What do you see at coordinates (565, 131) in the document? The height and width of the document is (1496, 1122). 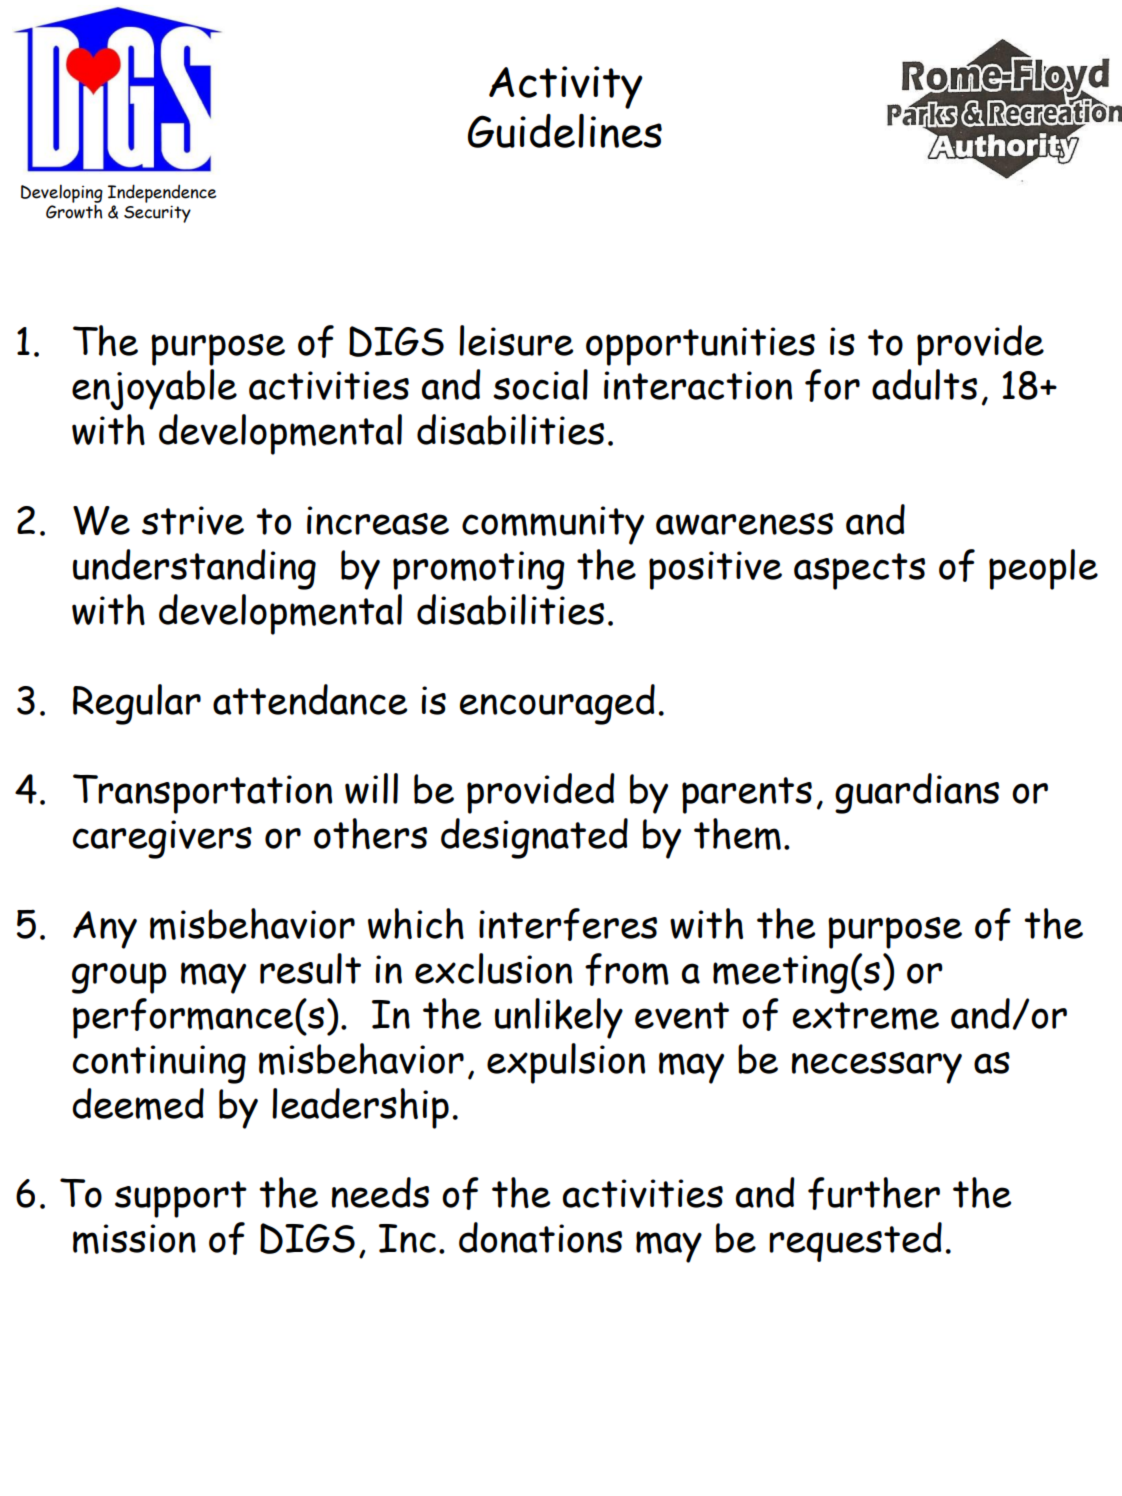 I see `Guidelines` at bounding box center [565, 131].
